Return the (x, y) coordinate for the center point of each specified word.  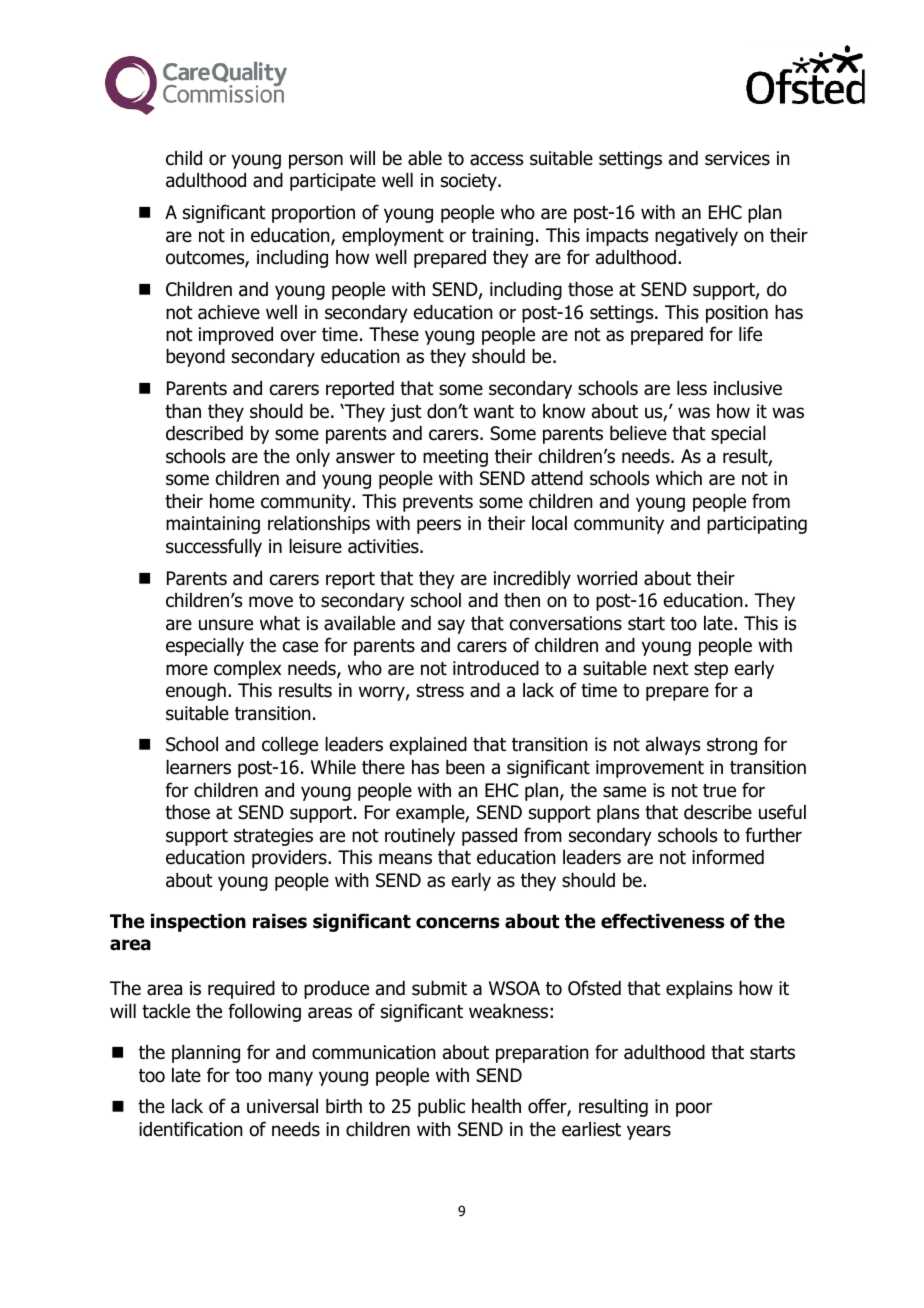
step (711, 670)
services (737, 158)
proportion (313, 214)
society (470, 182)
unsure (226, 625)
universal (282, 1106)
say (451, 626)
